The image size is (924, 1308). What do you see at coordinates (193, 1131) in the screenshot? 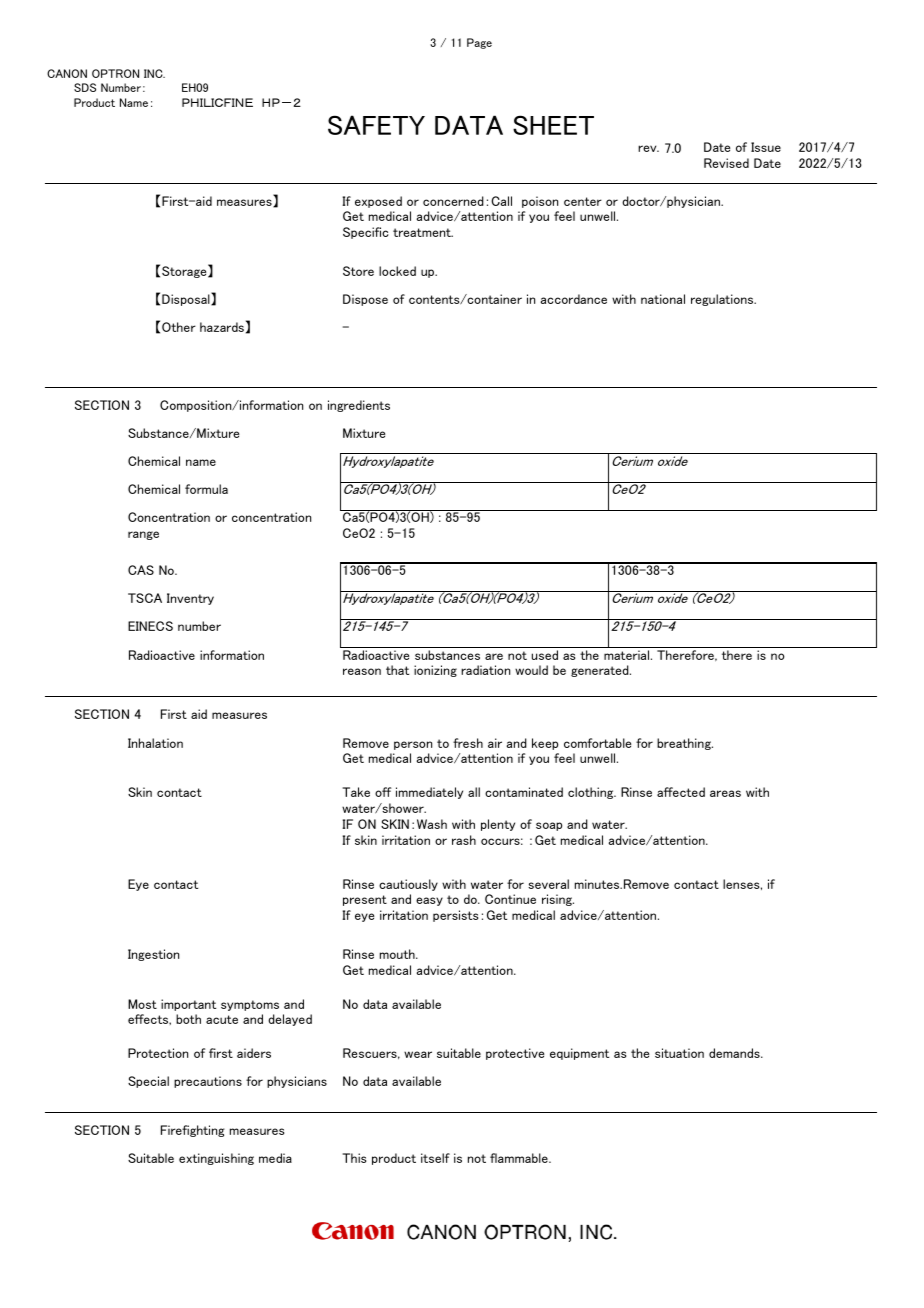
I see `Firefighting` at bounding box center [193, 1131].
